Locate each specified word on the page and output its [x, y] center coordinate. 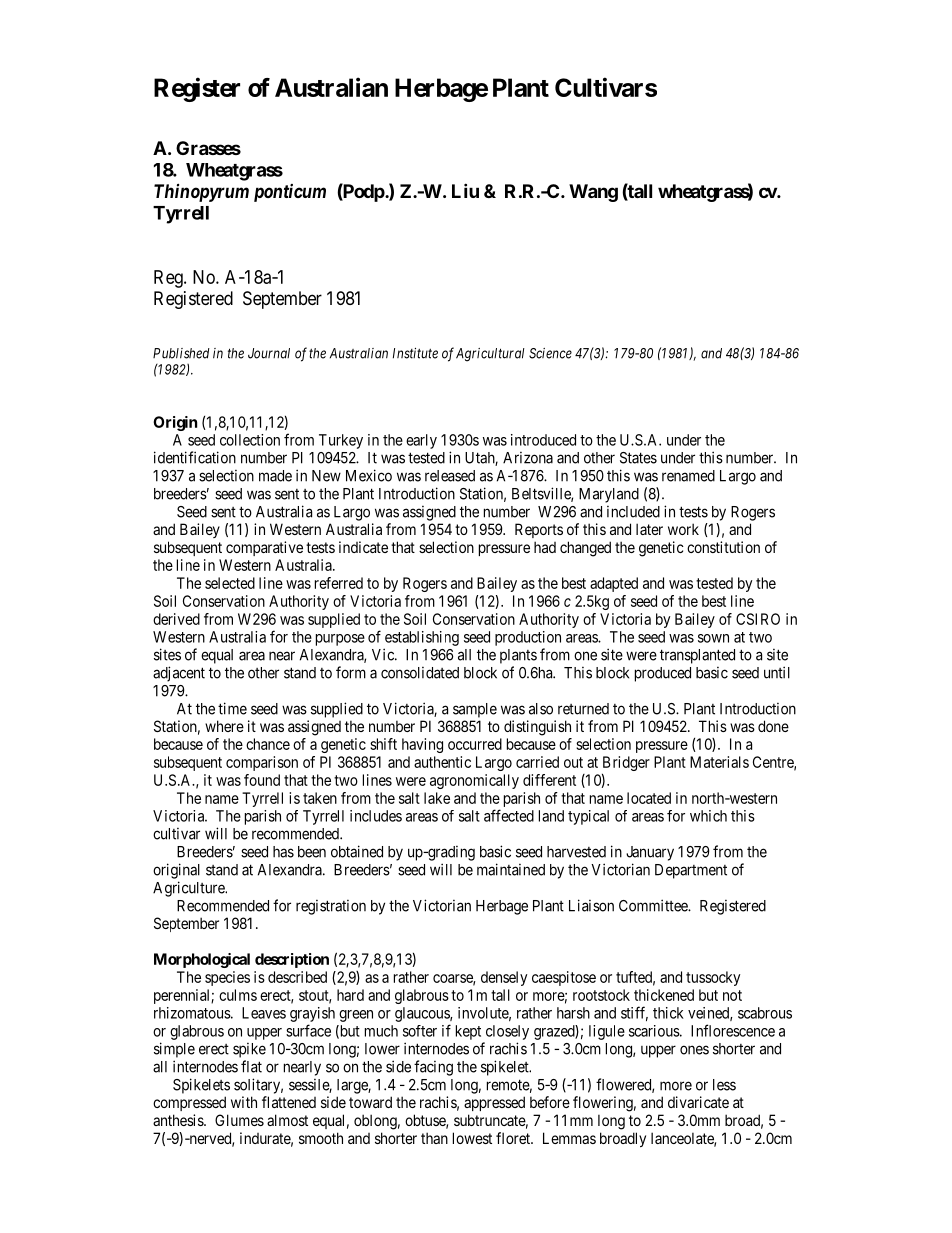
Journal [269, 353]
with [244, 1102]
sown [713, 638]
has [283, 852]
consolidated [420, 673]
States [638, 458]
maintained [511, 869]
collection [250, 440]
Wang [593, 193]
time [232, 708]
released [450, 476]
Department [691, 871]
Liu [465, 190]
